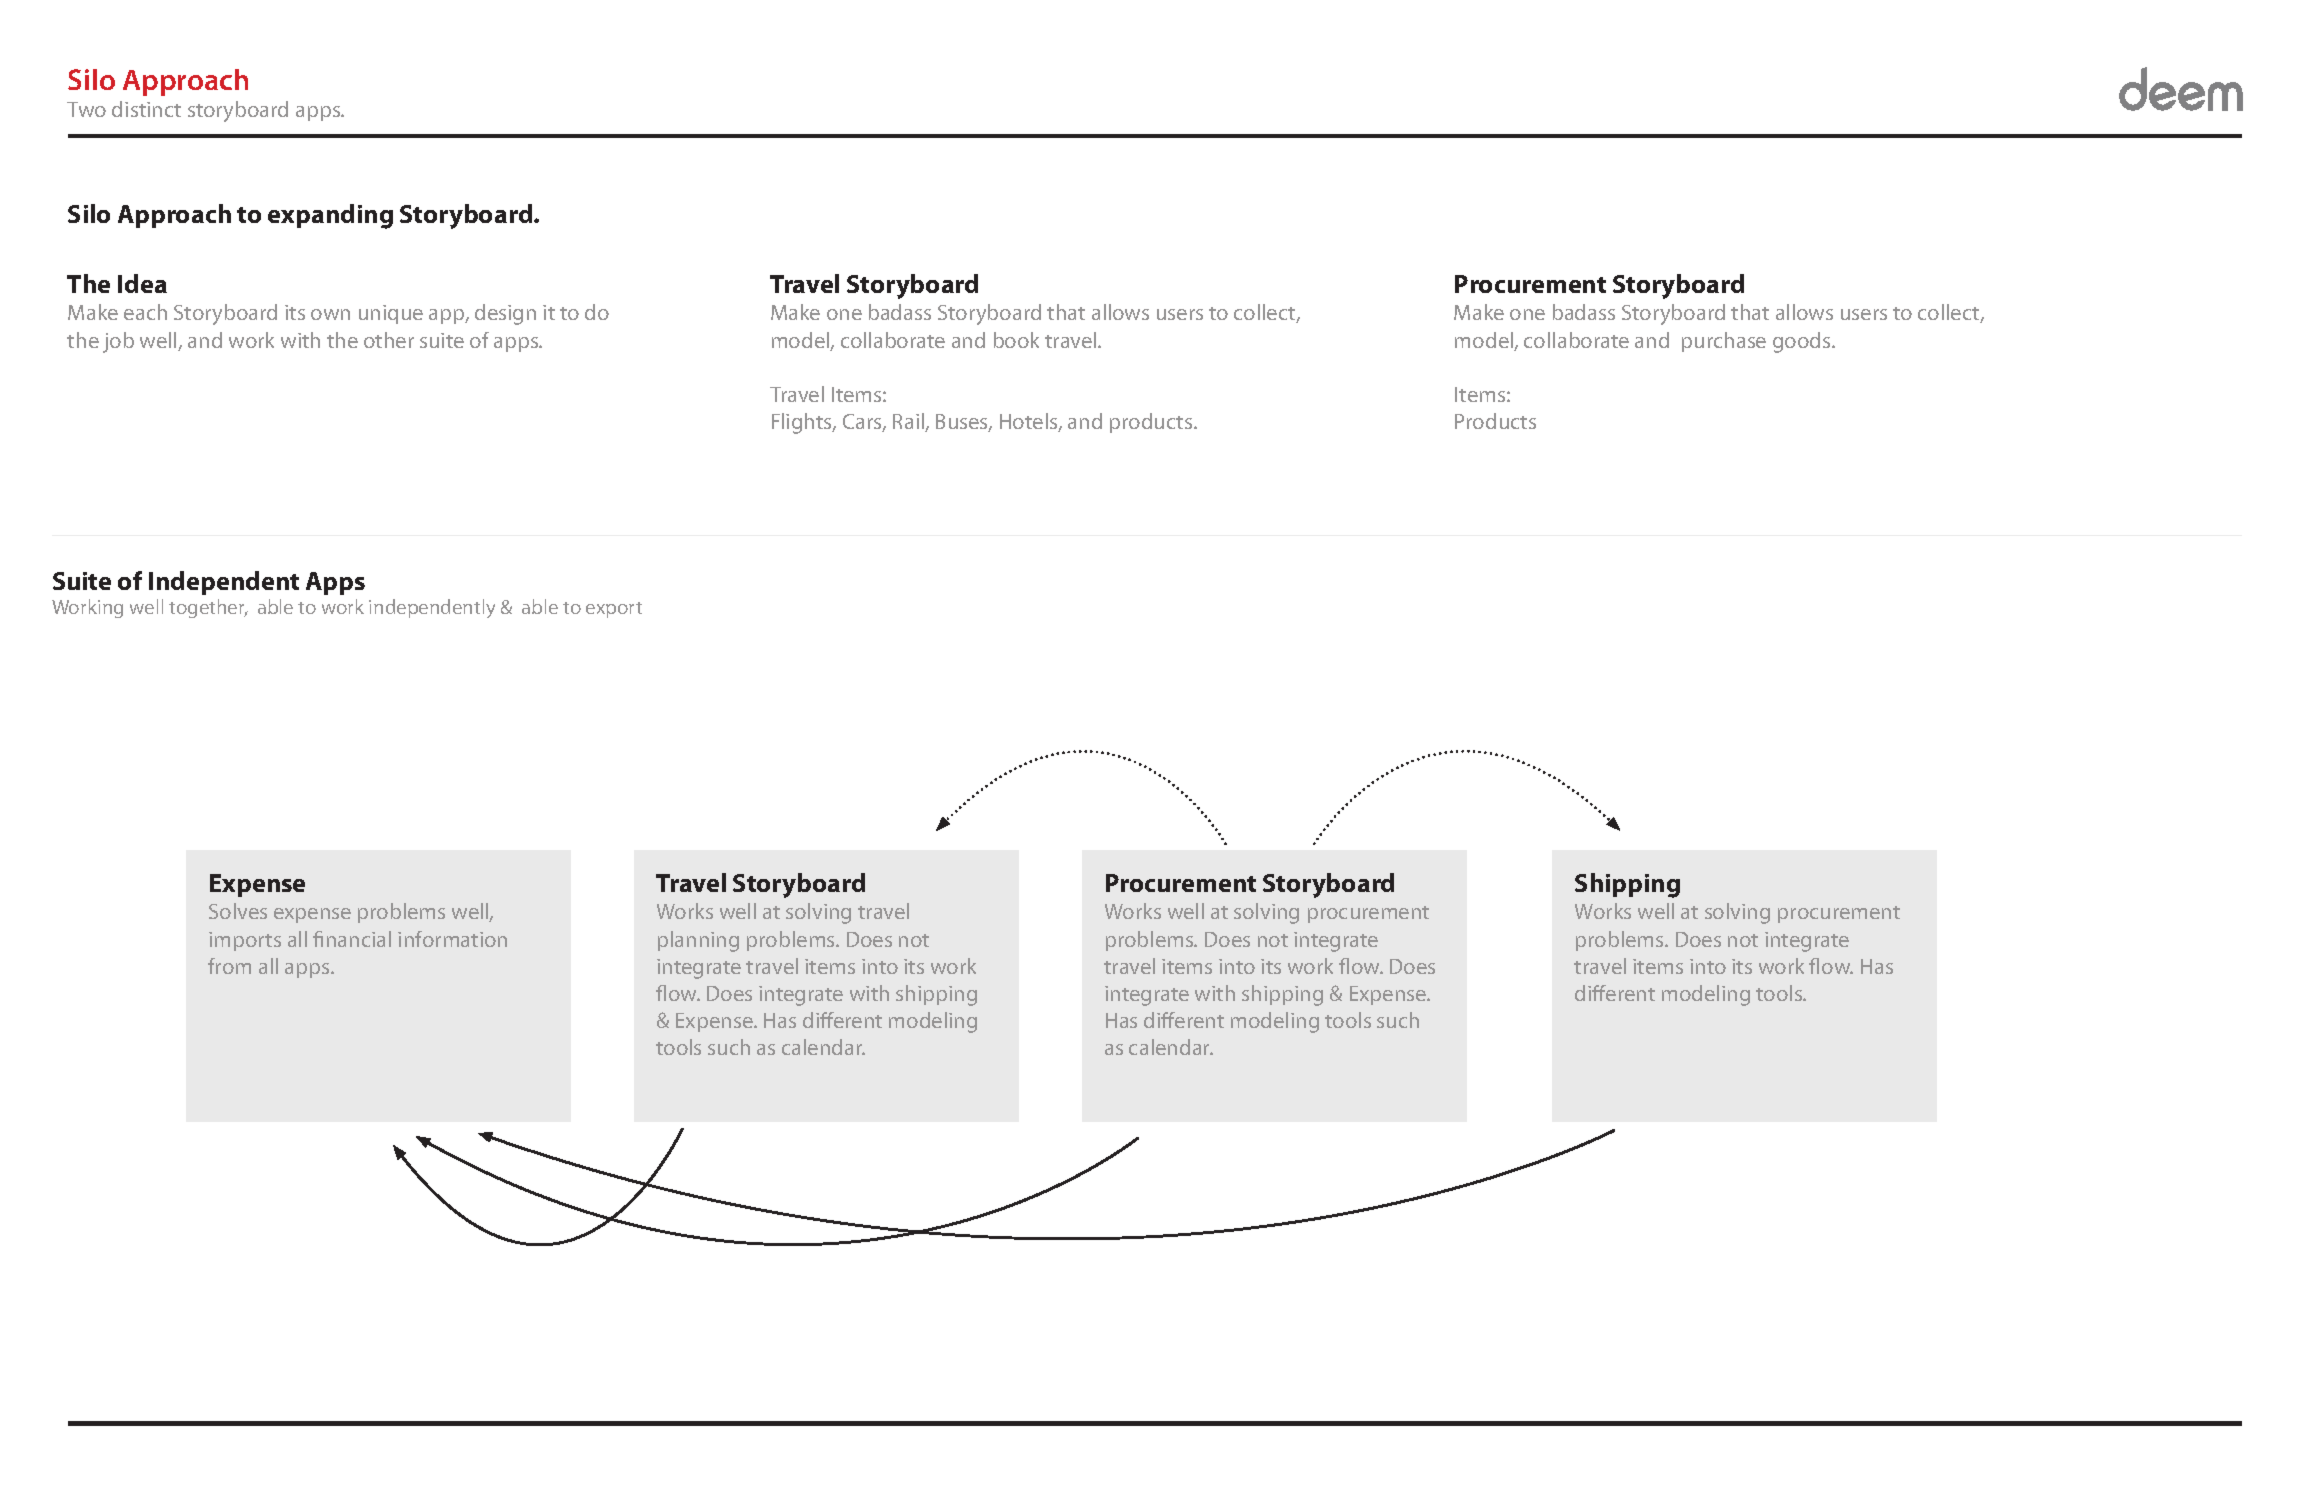 This image has height=1494, width=2310. I want to click on distinct, so click(146, 109).
